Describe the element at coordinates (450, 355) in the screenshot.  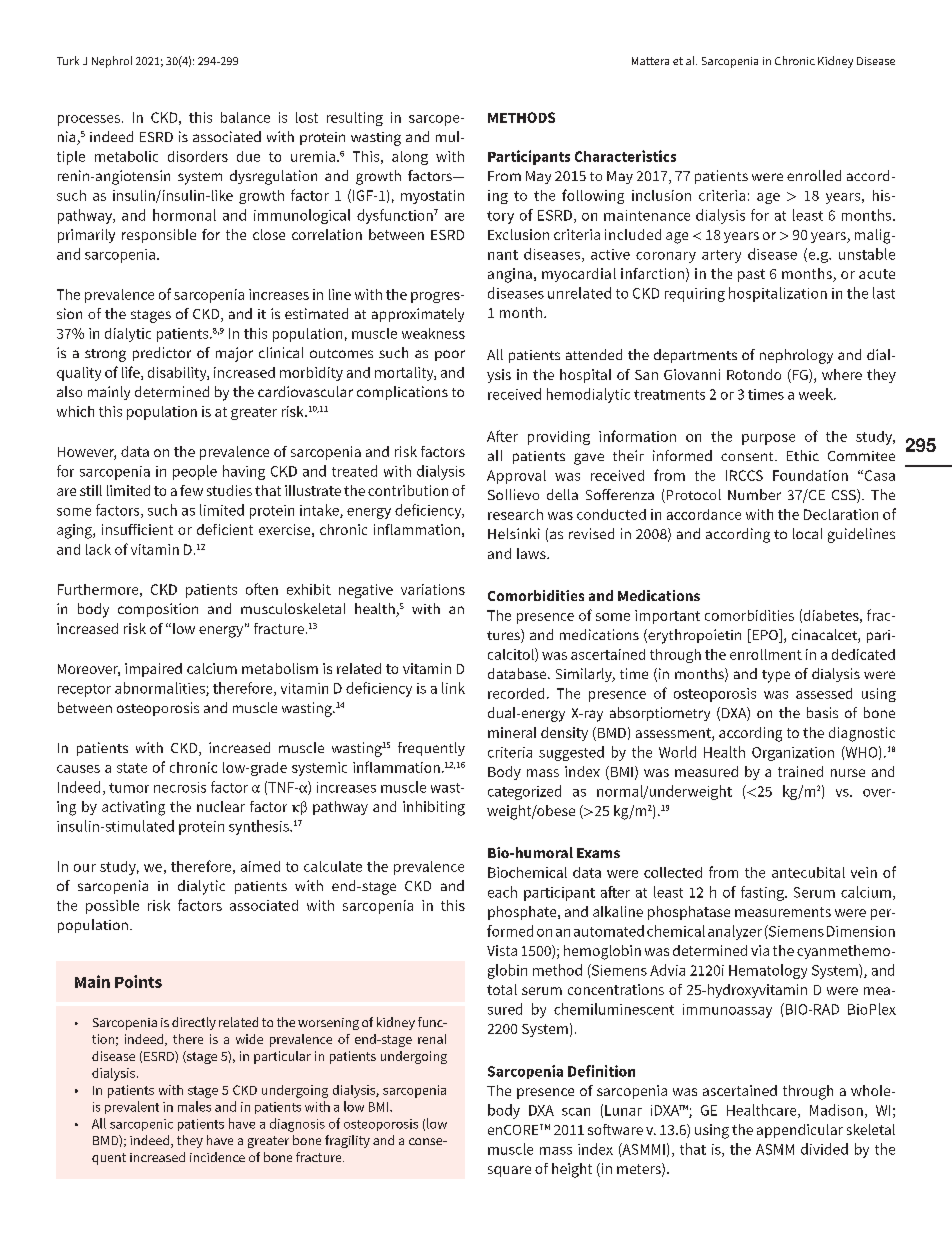
I see `poor` at that location.
